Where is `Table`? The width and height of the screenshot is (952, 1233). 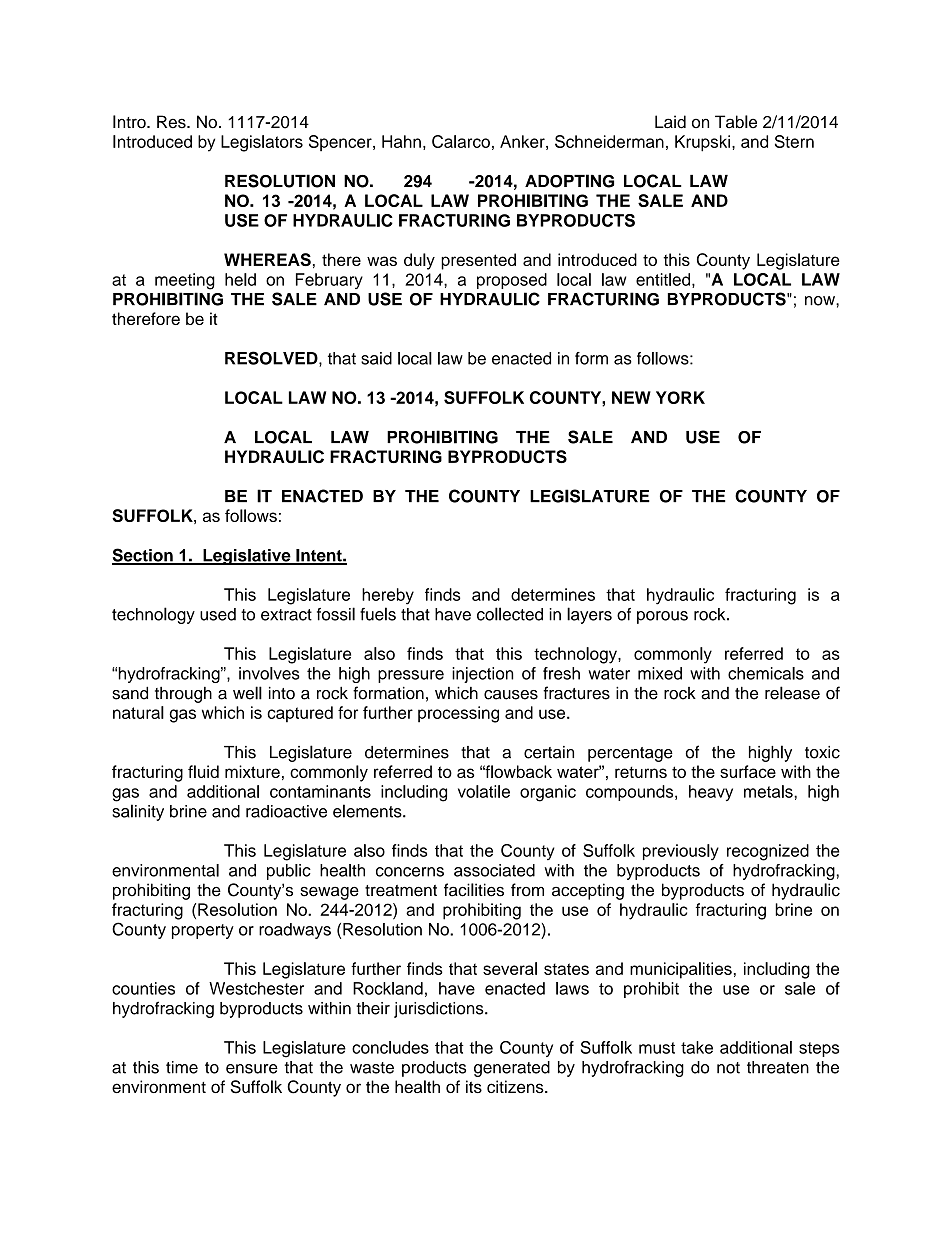
Table is located at coordinates (736, 122).
